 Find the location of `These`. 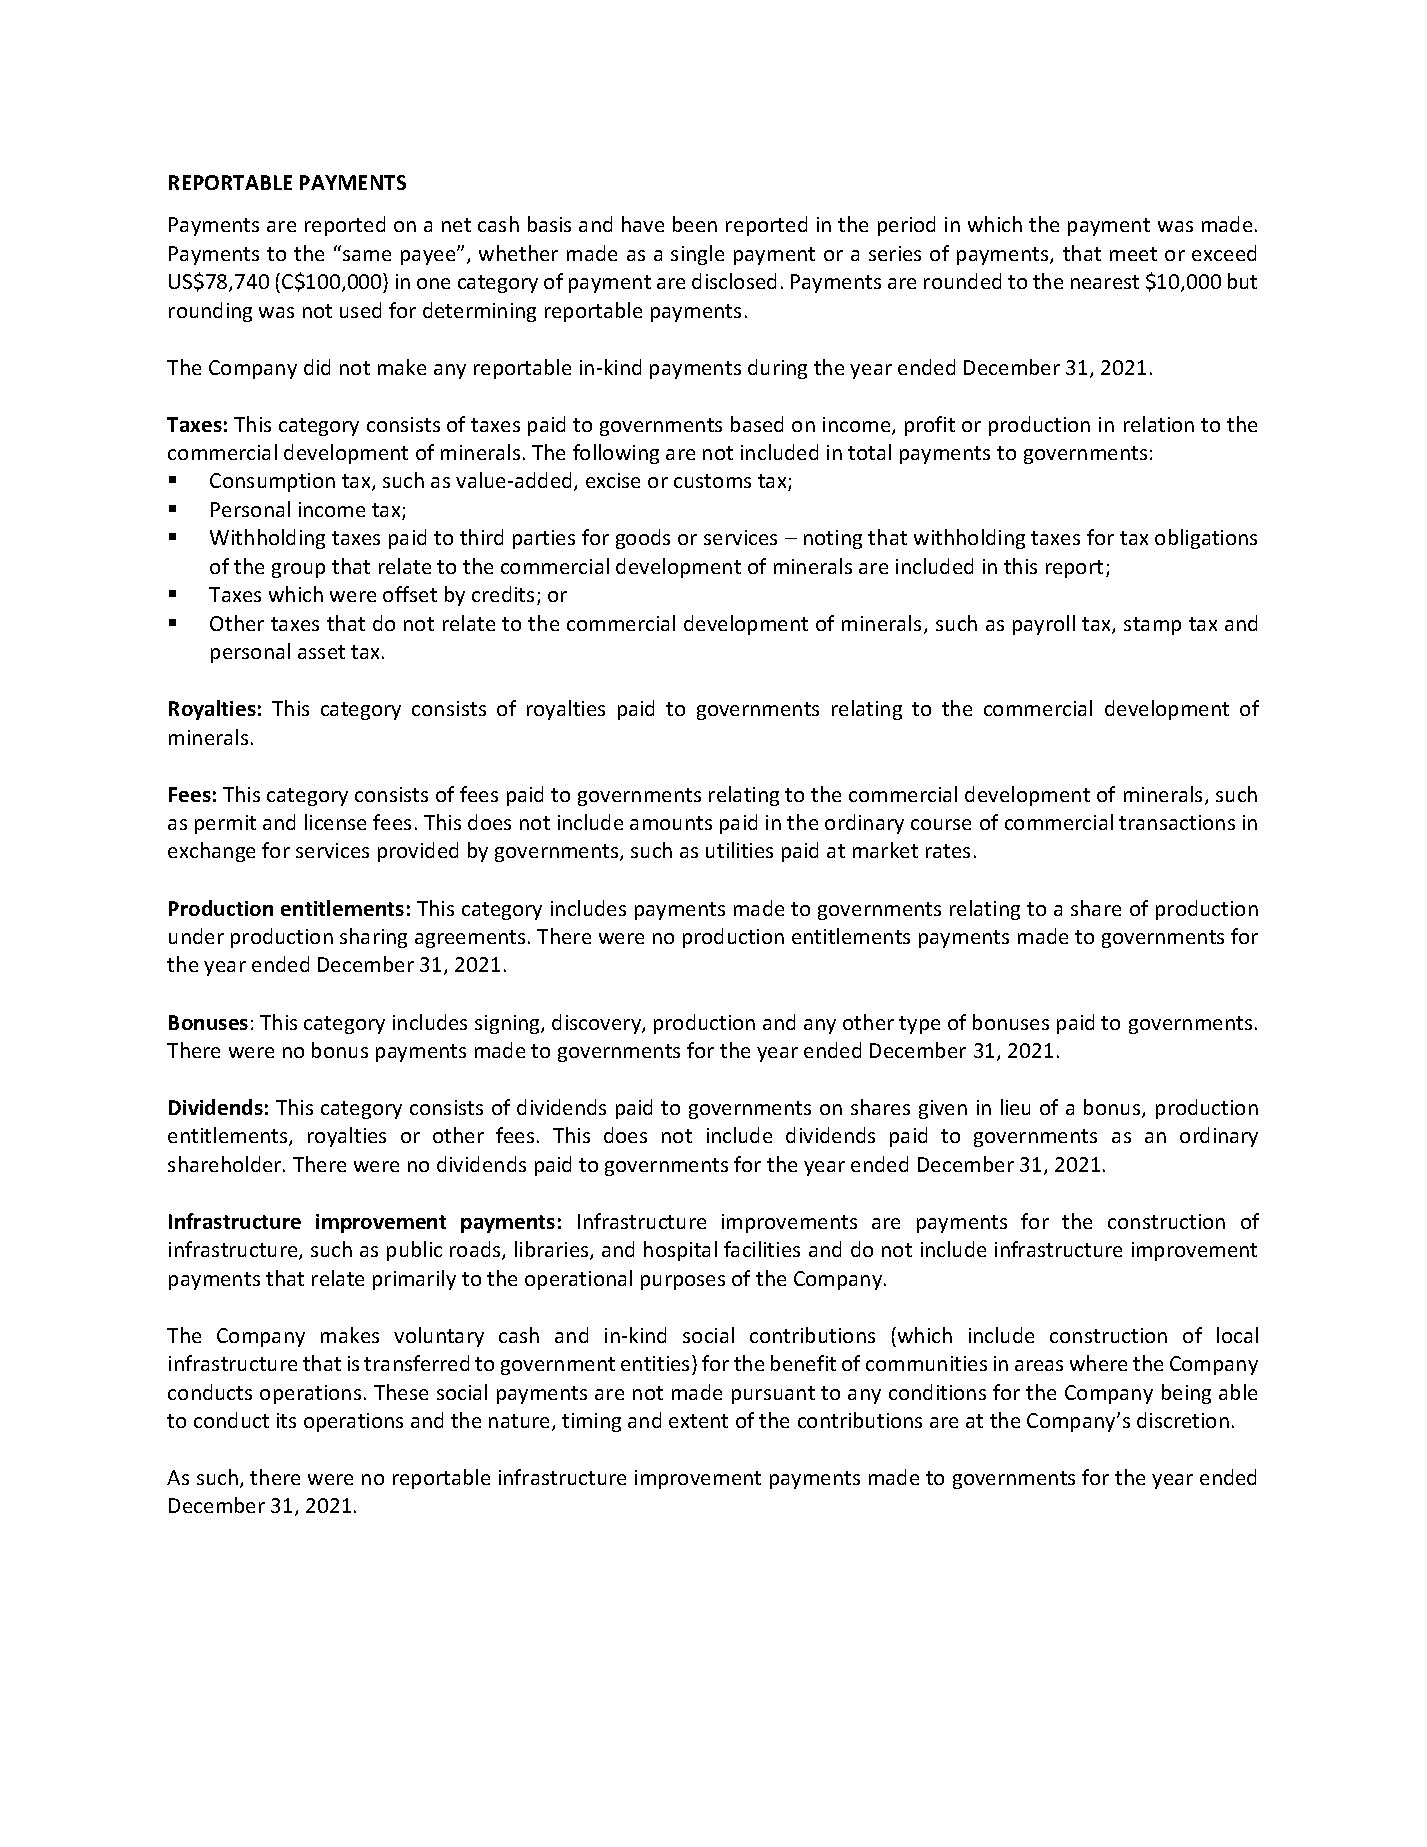

These is located at coordinates (401, 1392).
